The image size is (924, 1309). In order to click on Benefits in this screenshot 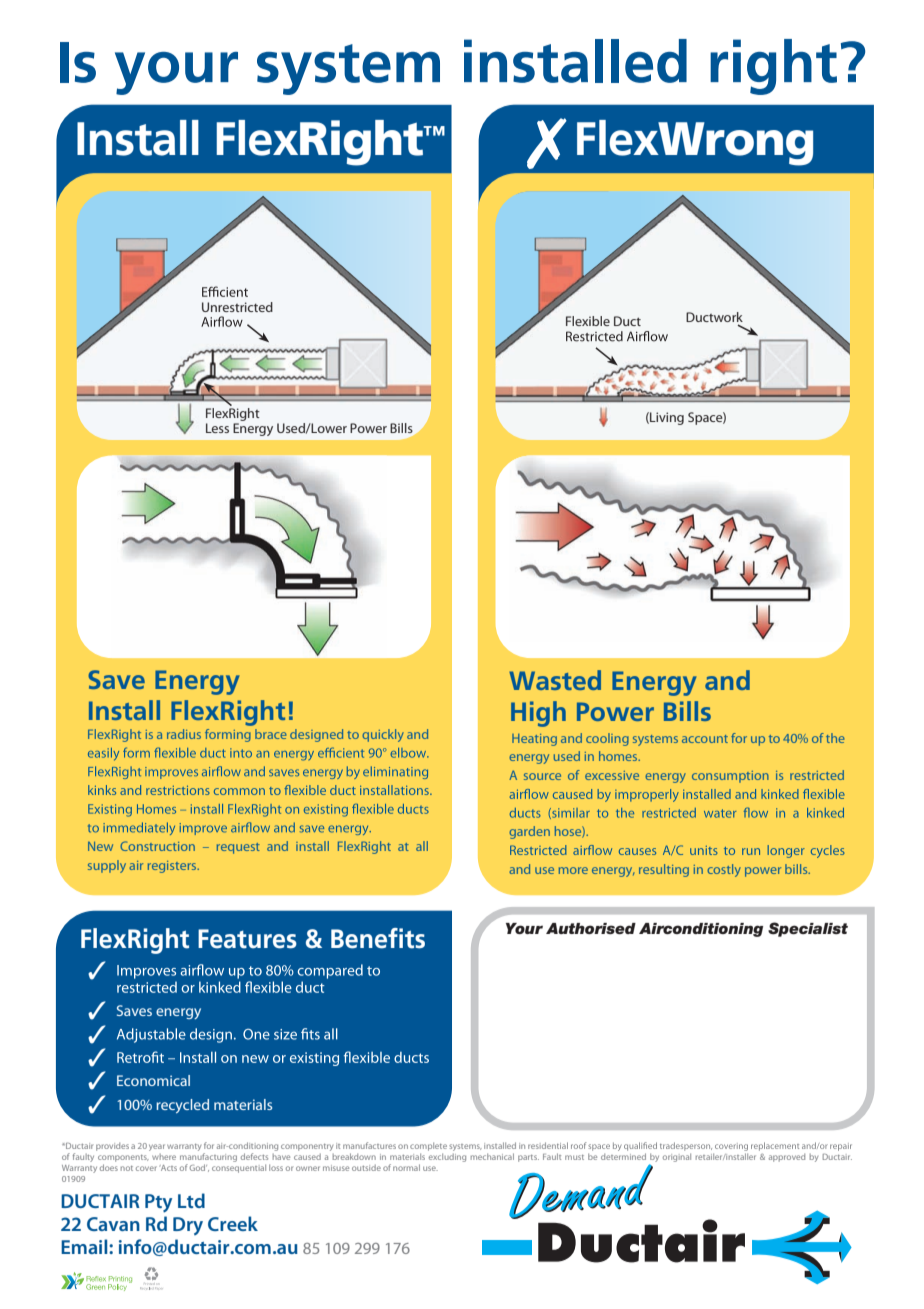, I will do `click(378, 938)`.
